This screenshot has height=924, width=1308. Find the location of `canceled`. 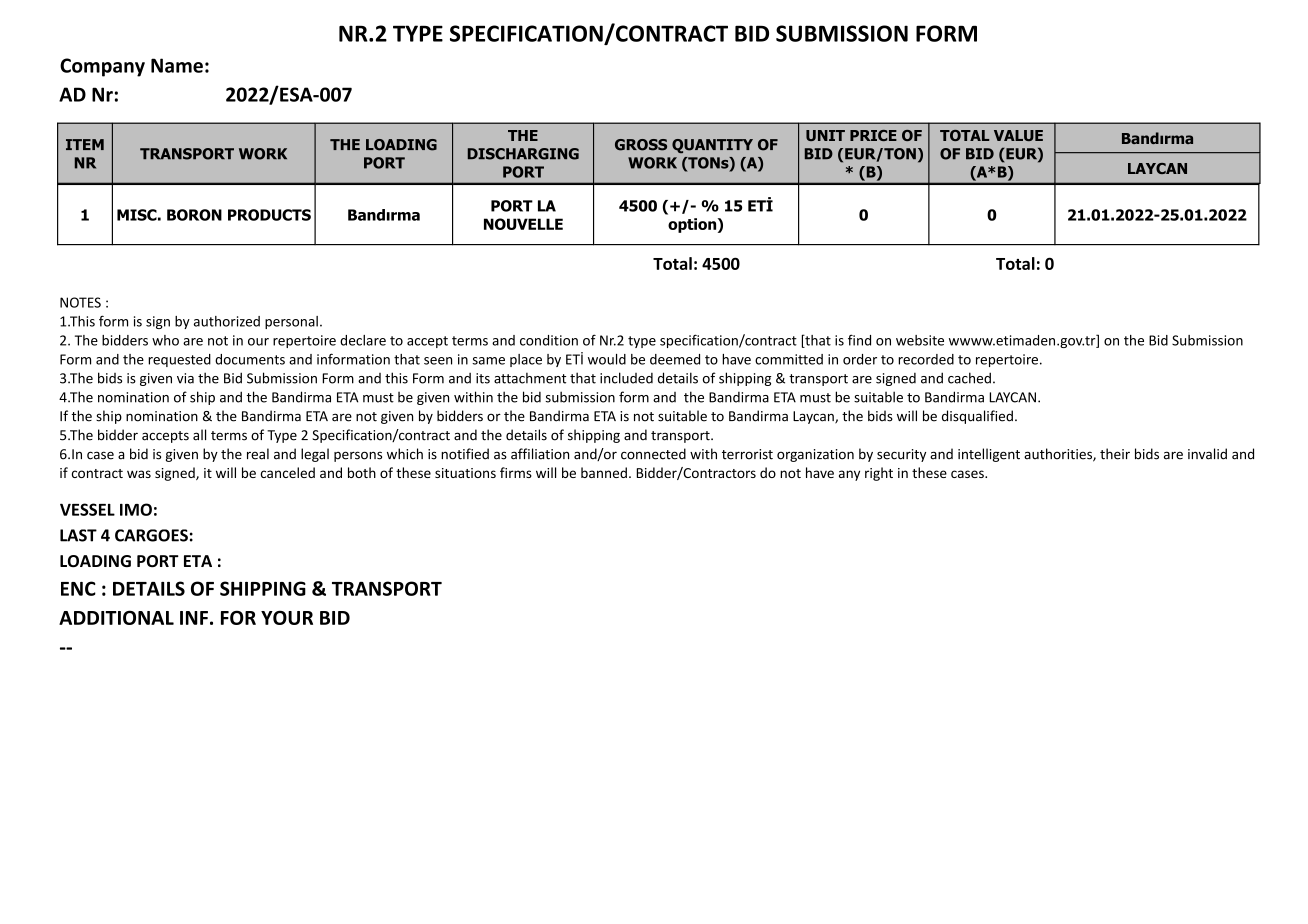

canceled is located at coordinates (288, 472).
